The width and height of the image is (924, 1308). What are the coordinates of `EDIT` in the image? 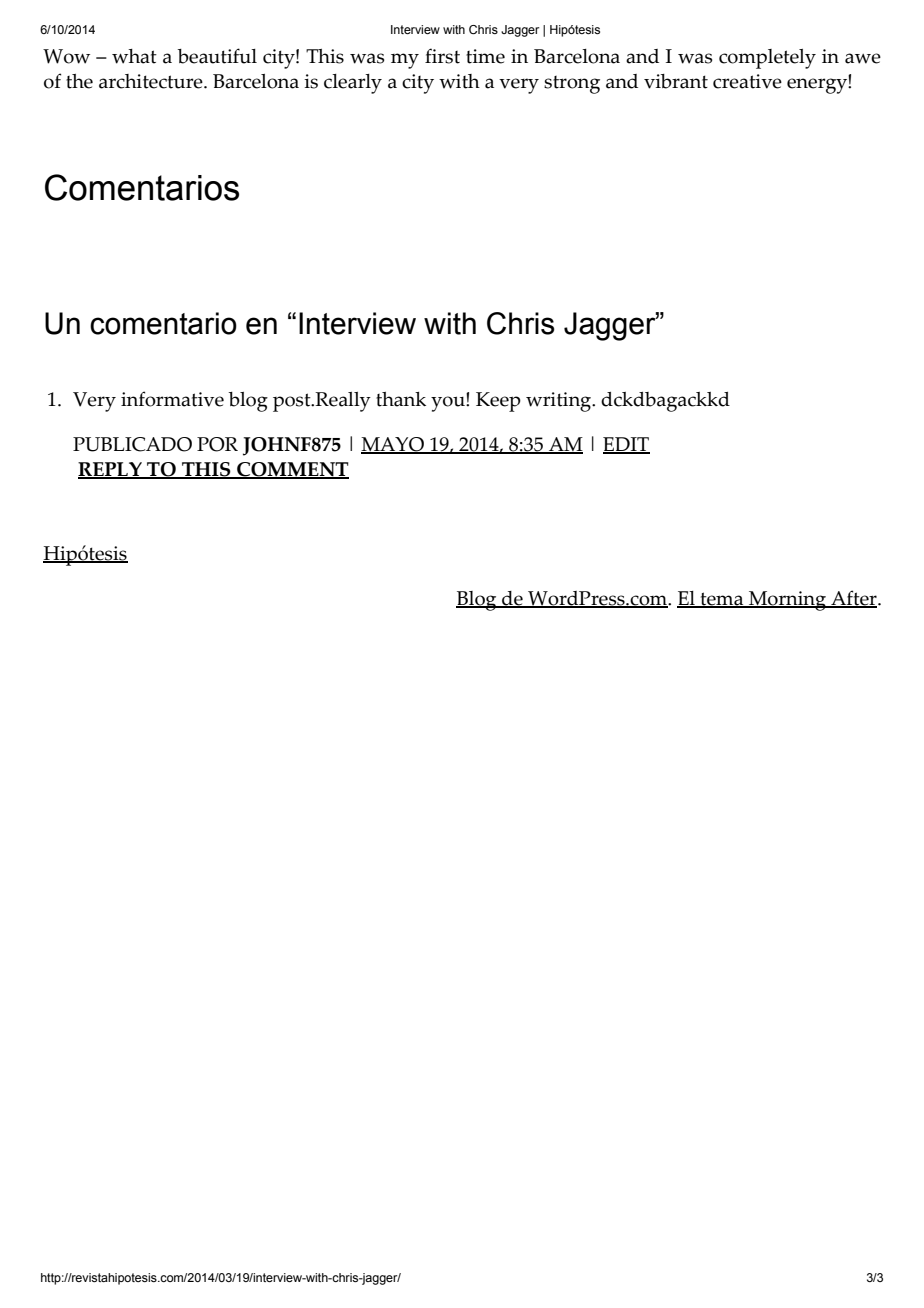 It's located at (626, 445).
